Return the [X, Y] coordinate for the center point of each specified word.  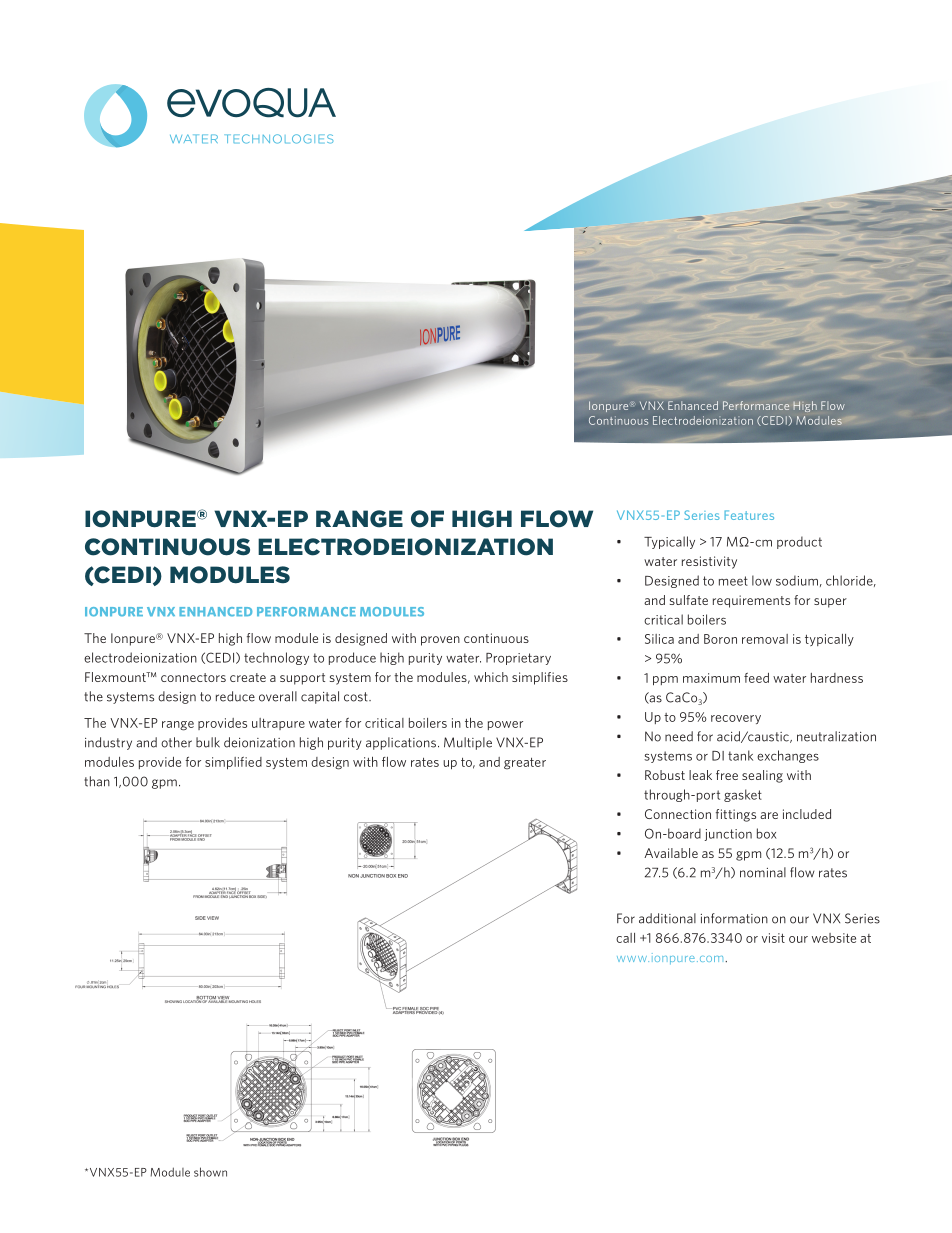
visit [773, 938]
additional [667, 918]
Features [749, 515]
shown [210, 1172]
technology [276, 658]
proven [440, 641]
